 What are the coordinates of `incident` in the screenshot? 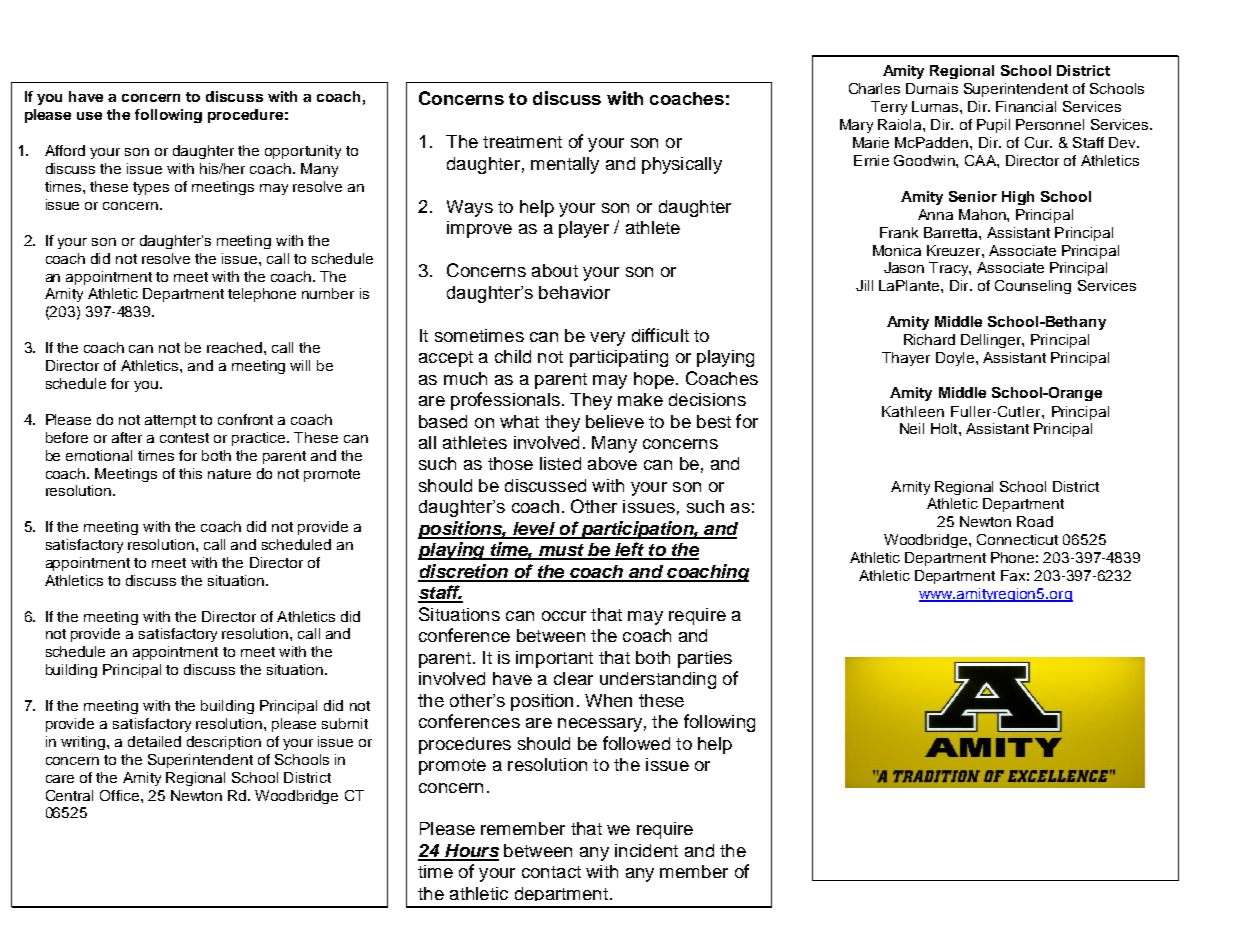 It's located at (646, 850).
